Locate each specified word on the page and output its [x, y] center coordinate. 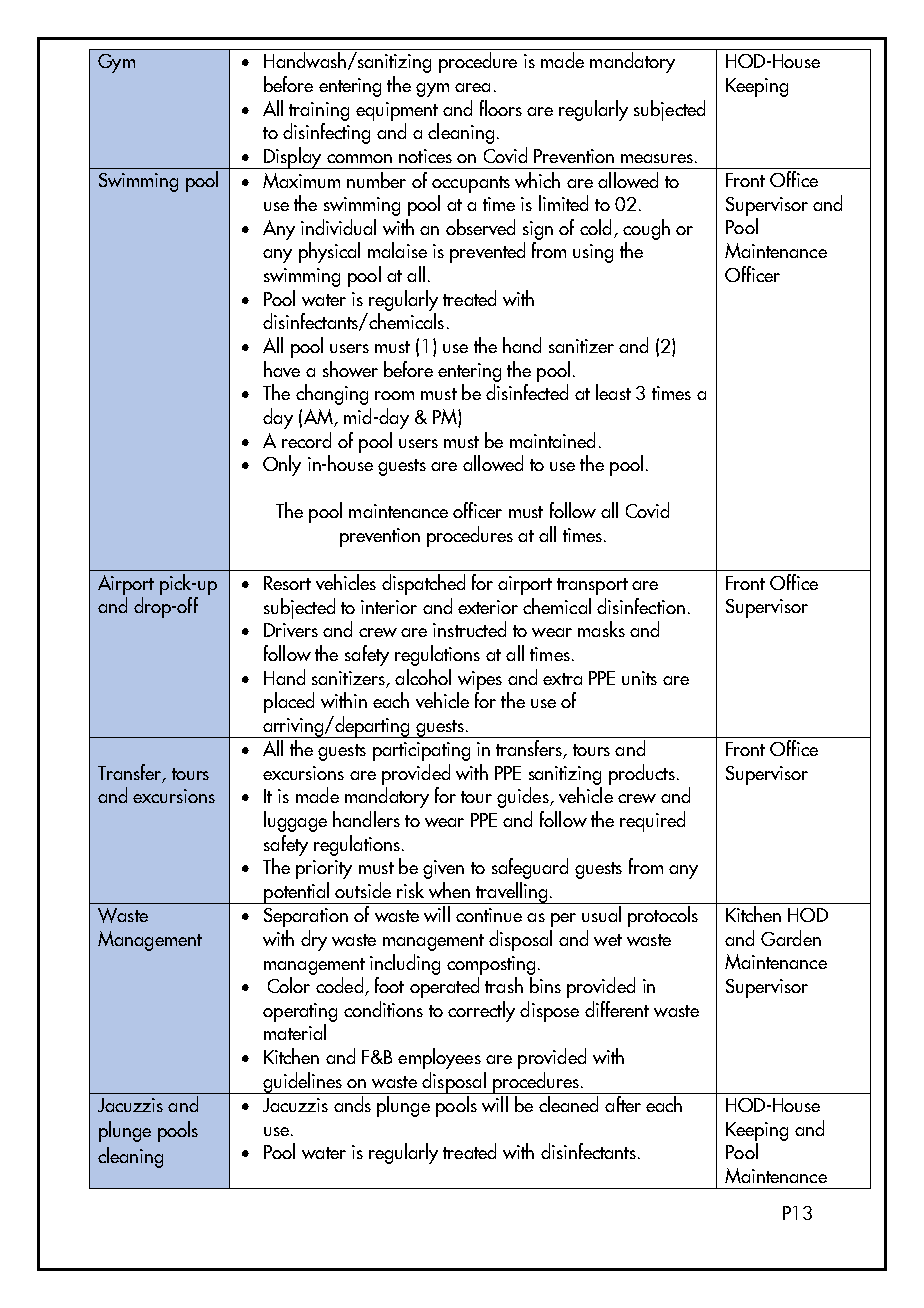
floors [501, 108]
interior [389, 607]
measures [657, 158]
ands [352, 1104]
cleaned [568, 1104]
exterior [488, 607]
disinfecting [326, 132]
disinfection [641, 606]
